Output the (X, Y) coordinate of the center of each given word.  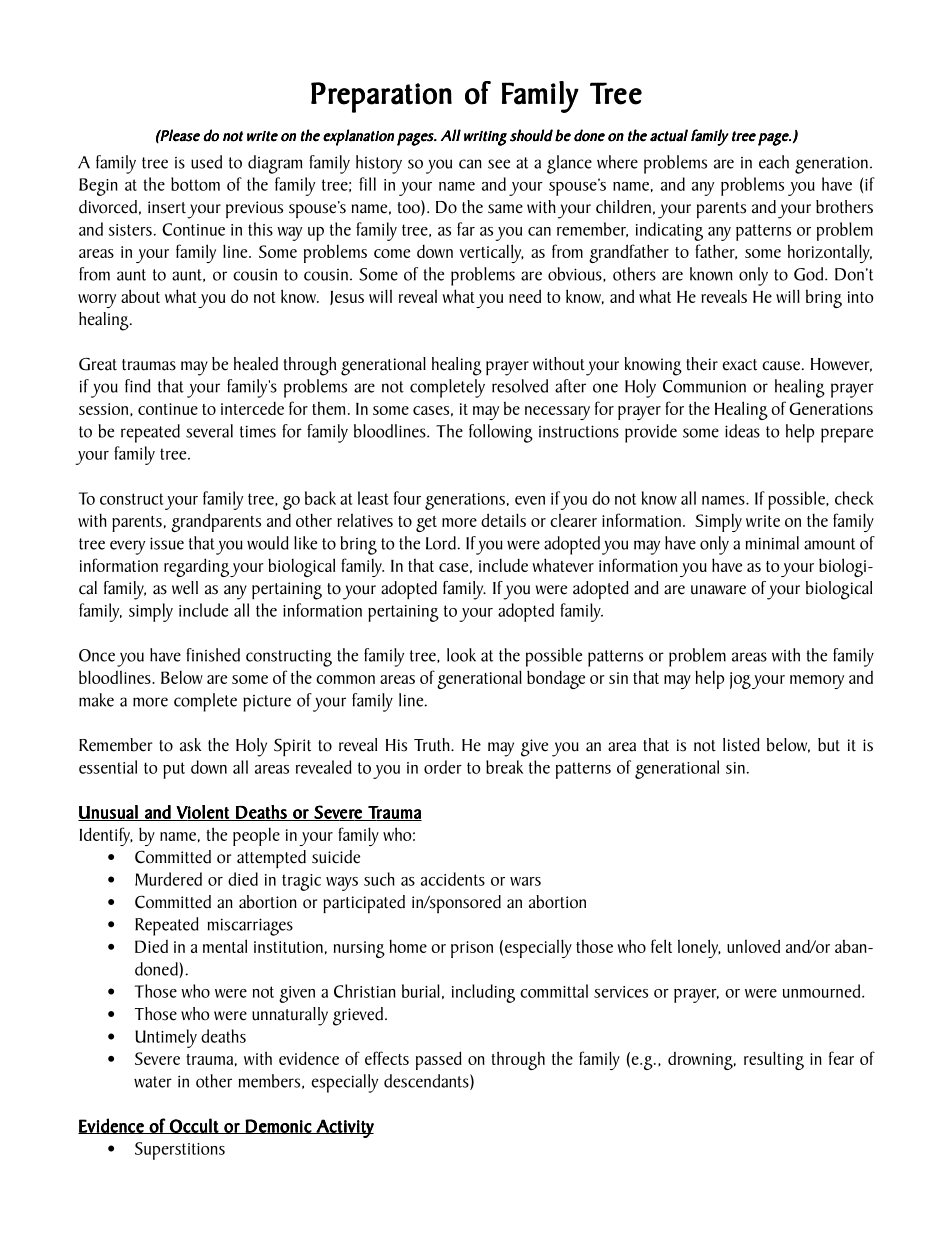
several (209, 431)
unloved (753, 946)
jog (740, 680)
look (461, 655)
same (505, 209)
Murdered (168, 879)
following (501, 433)
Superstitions (180, 1151)
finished (213, 655)
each (774, 162)
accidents (453, 879)
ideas (742, 431)
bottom (195, 184)
